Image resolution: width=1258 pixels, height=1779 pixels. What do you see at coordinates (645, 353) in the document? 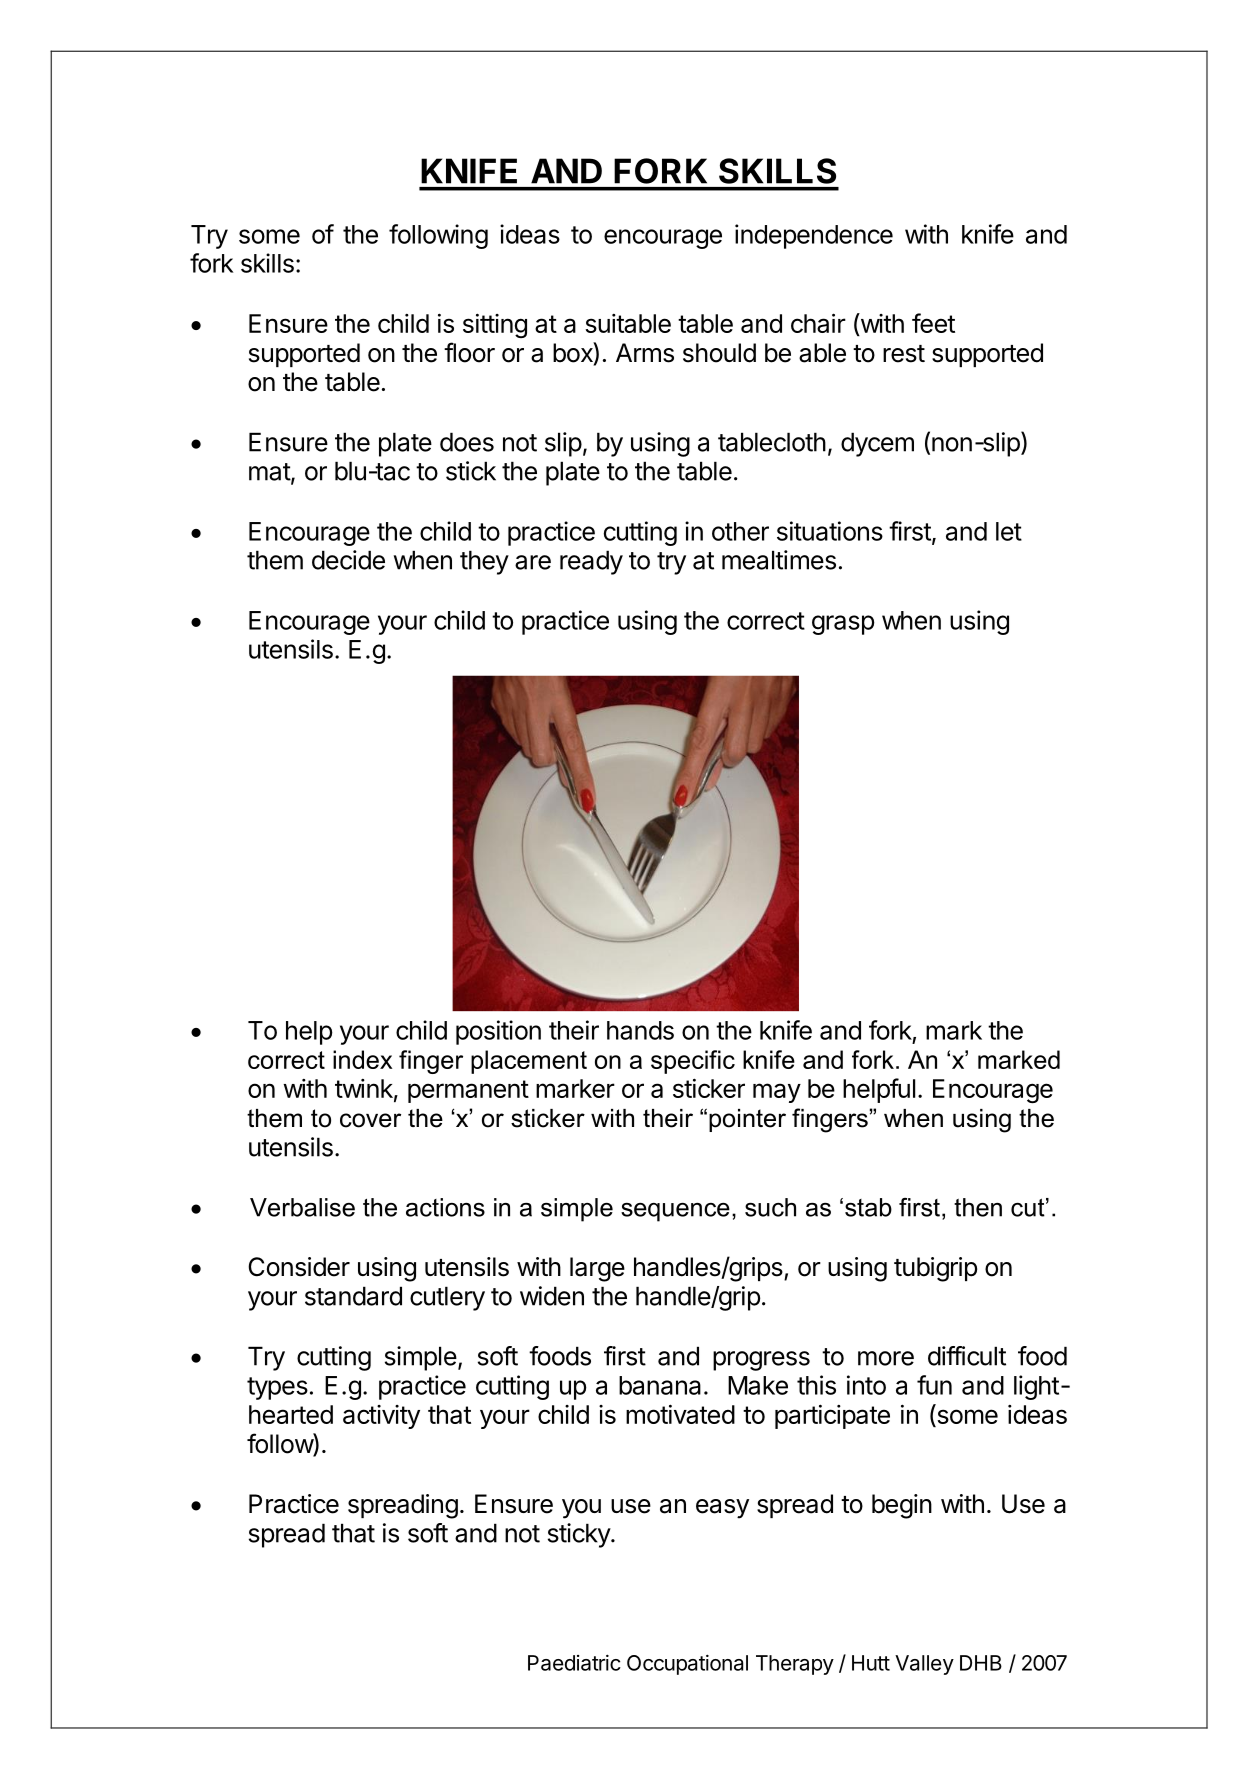
I see `Arms` at bounding box center [645, 353].
